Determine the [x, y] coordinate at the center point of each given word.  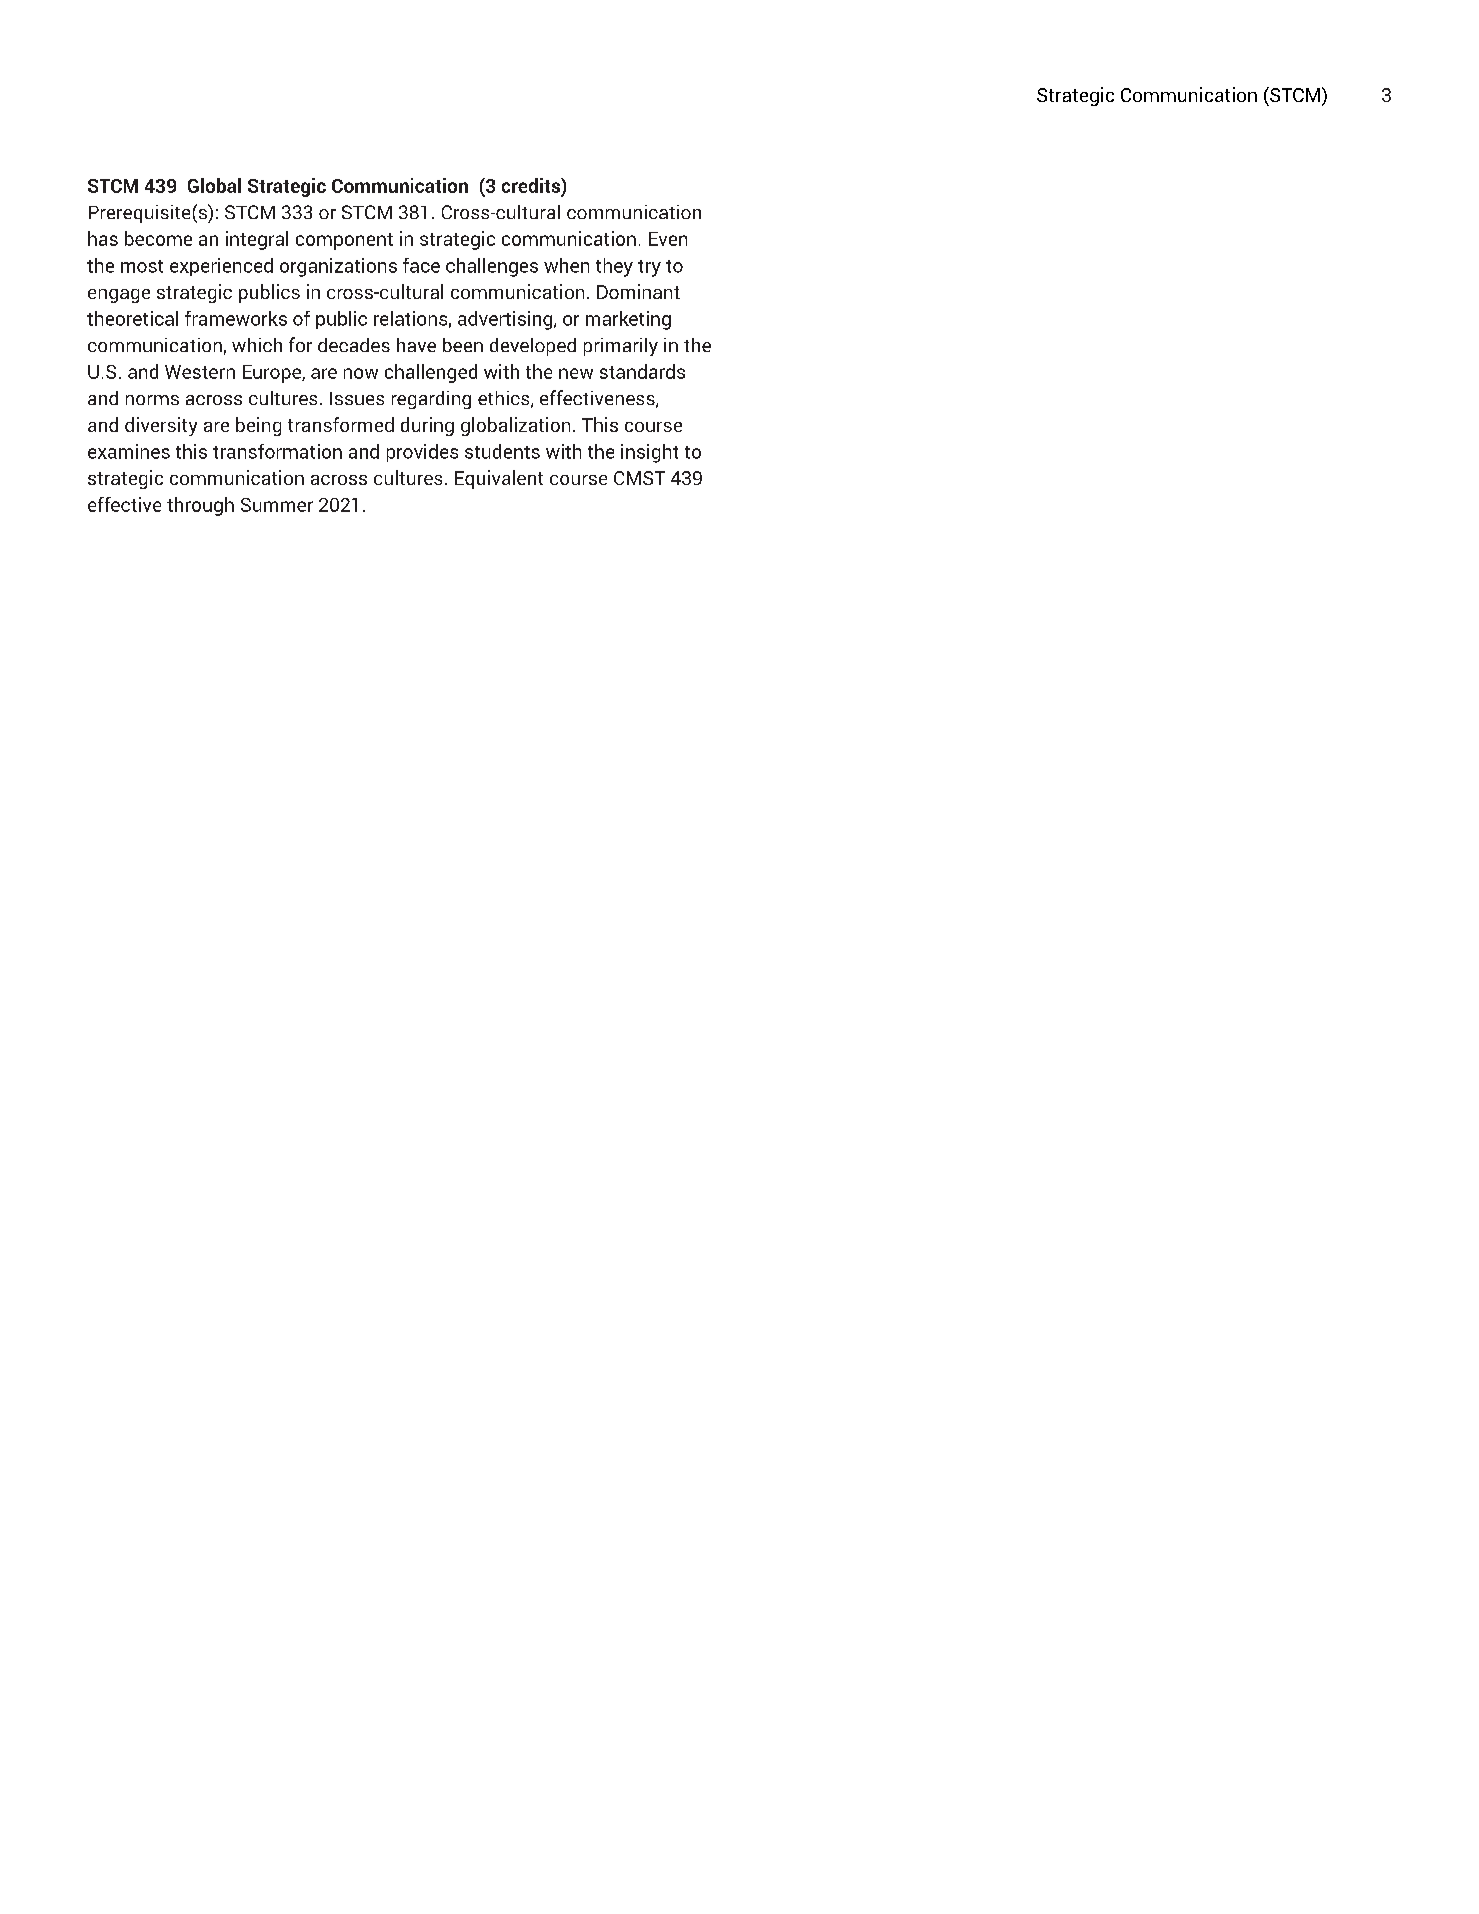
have [416, 345]
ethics [505, 399]
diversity [161, 426]
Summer [277, 505]
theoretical [132, 318]
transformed [341, 424]
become [158, 238]
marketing [628, 320]
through [200, 506]
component [344, 241]
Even [668, 239]
